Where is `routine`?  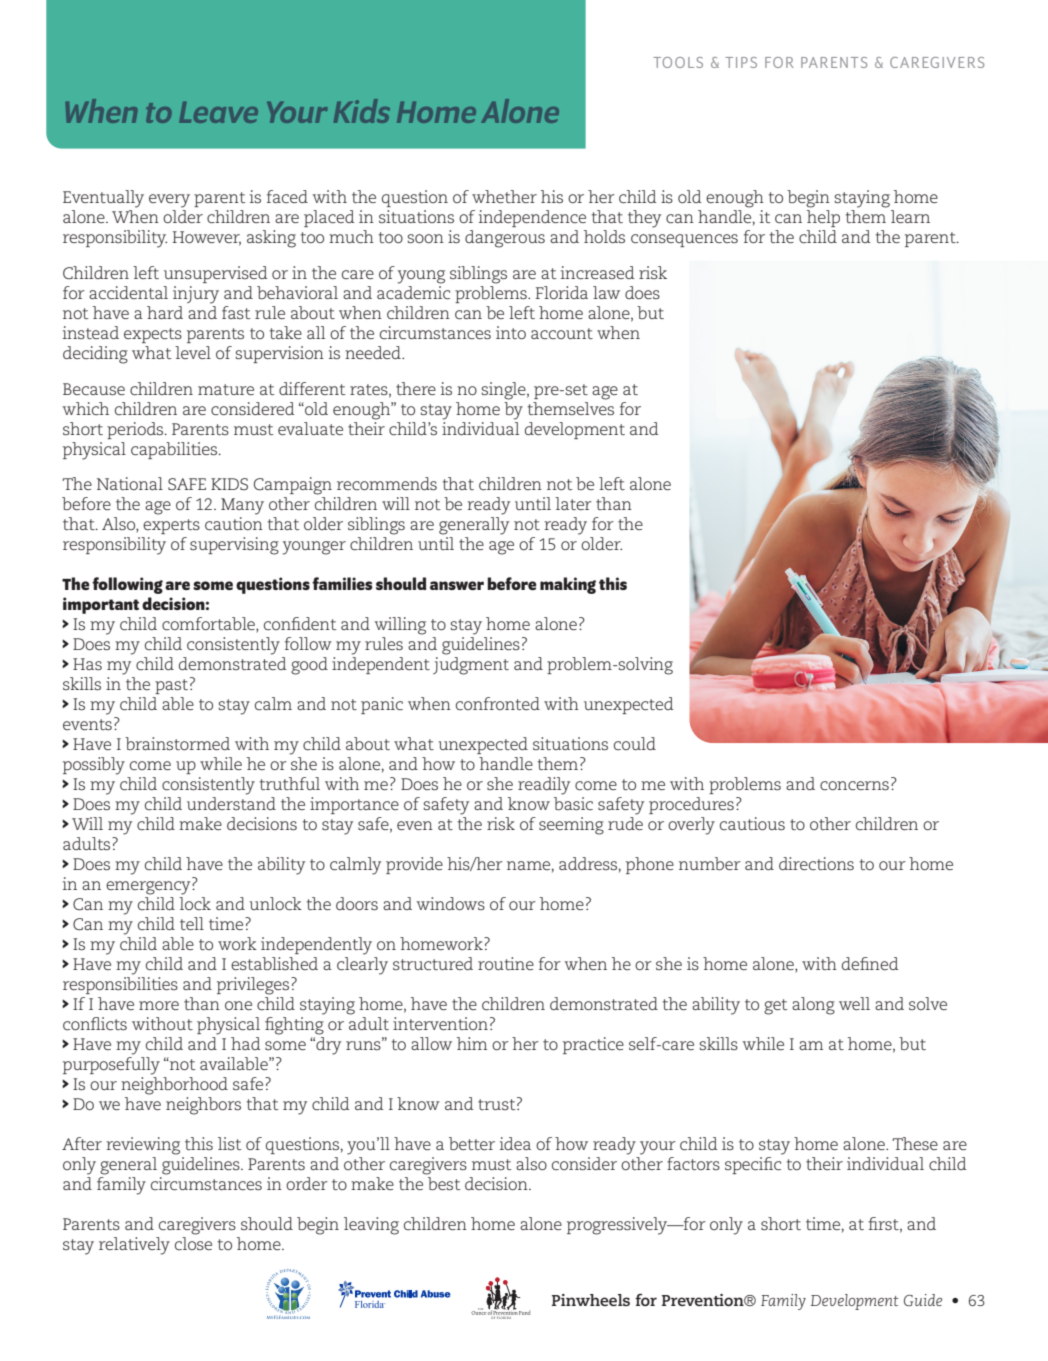
routine is located at coordinates (506, 963).
